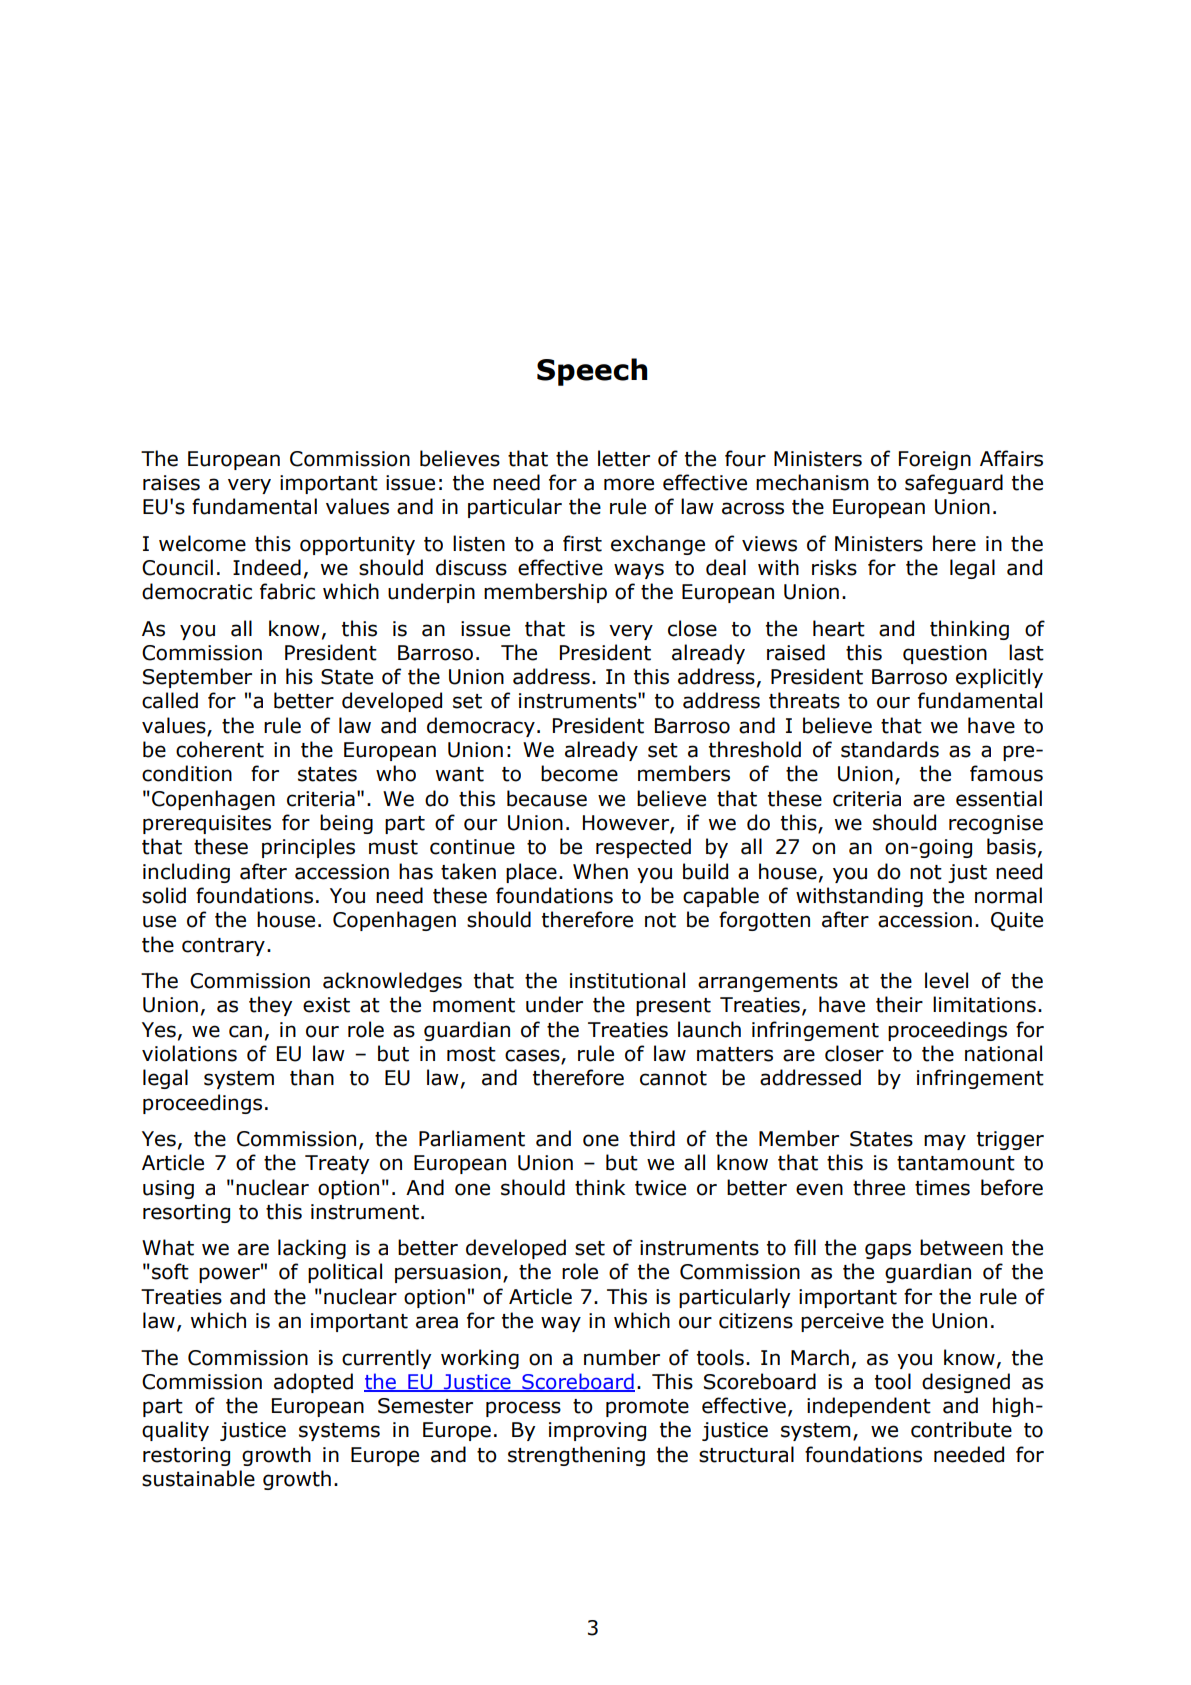 Image resolution: width=1191 pixels, height=1685 pixels. I want to click on raises, so click(171, 483).
